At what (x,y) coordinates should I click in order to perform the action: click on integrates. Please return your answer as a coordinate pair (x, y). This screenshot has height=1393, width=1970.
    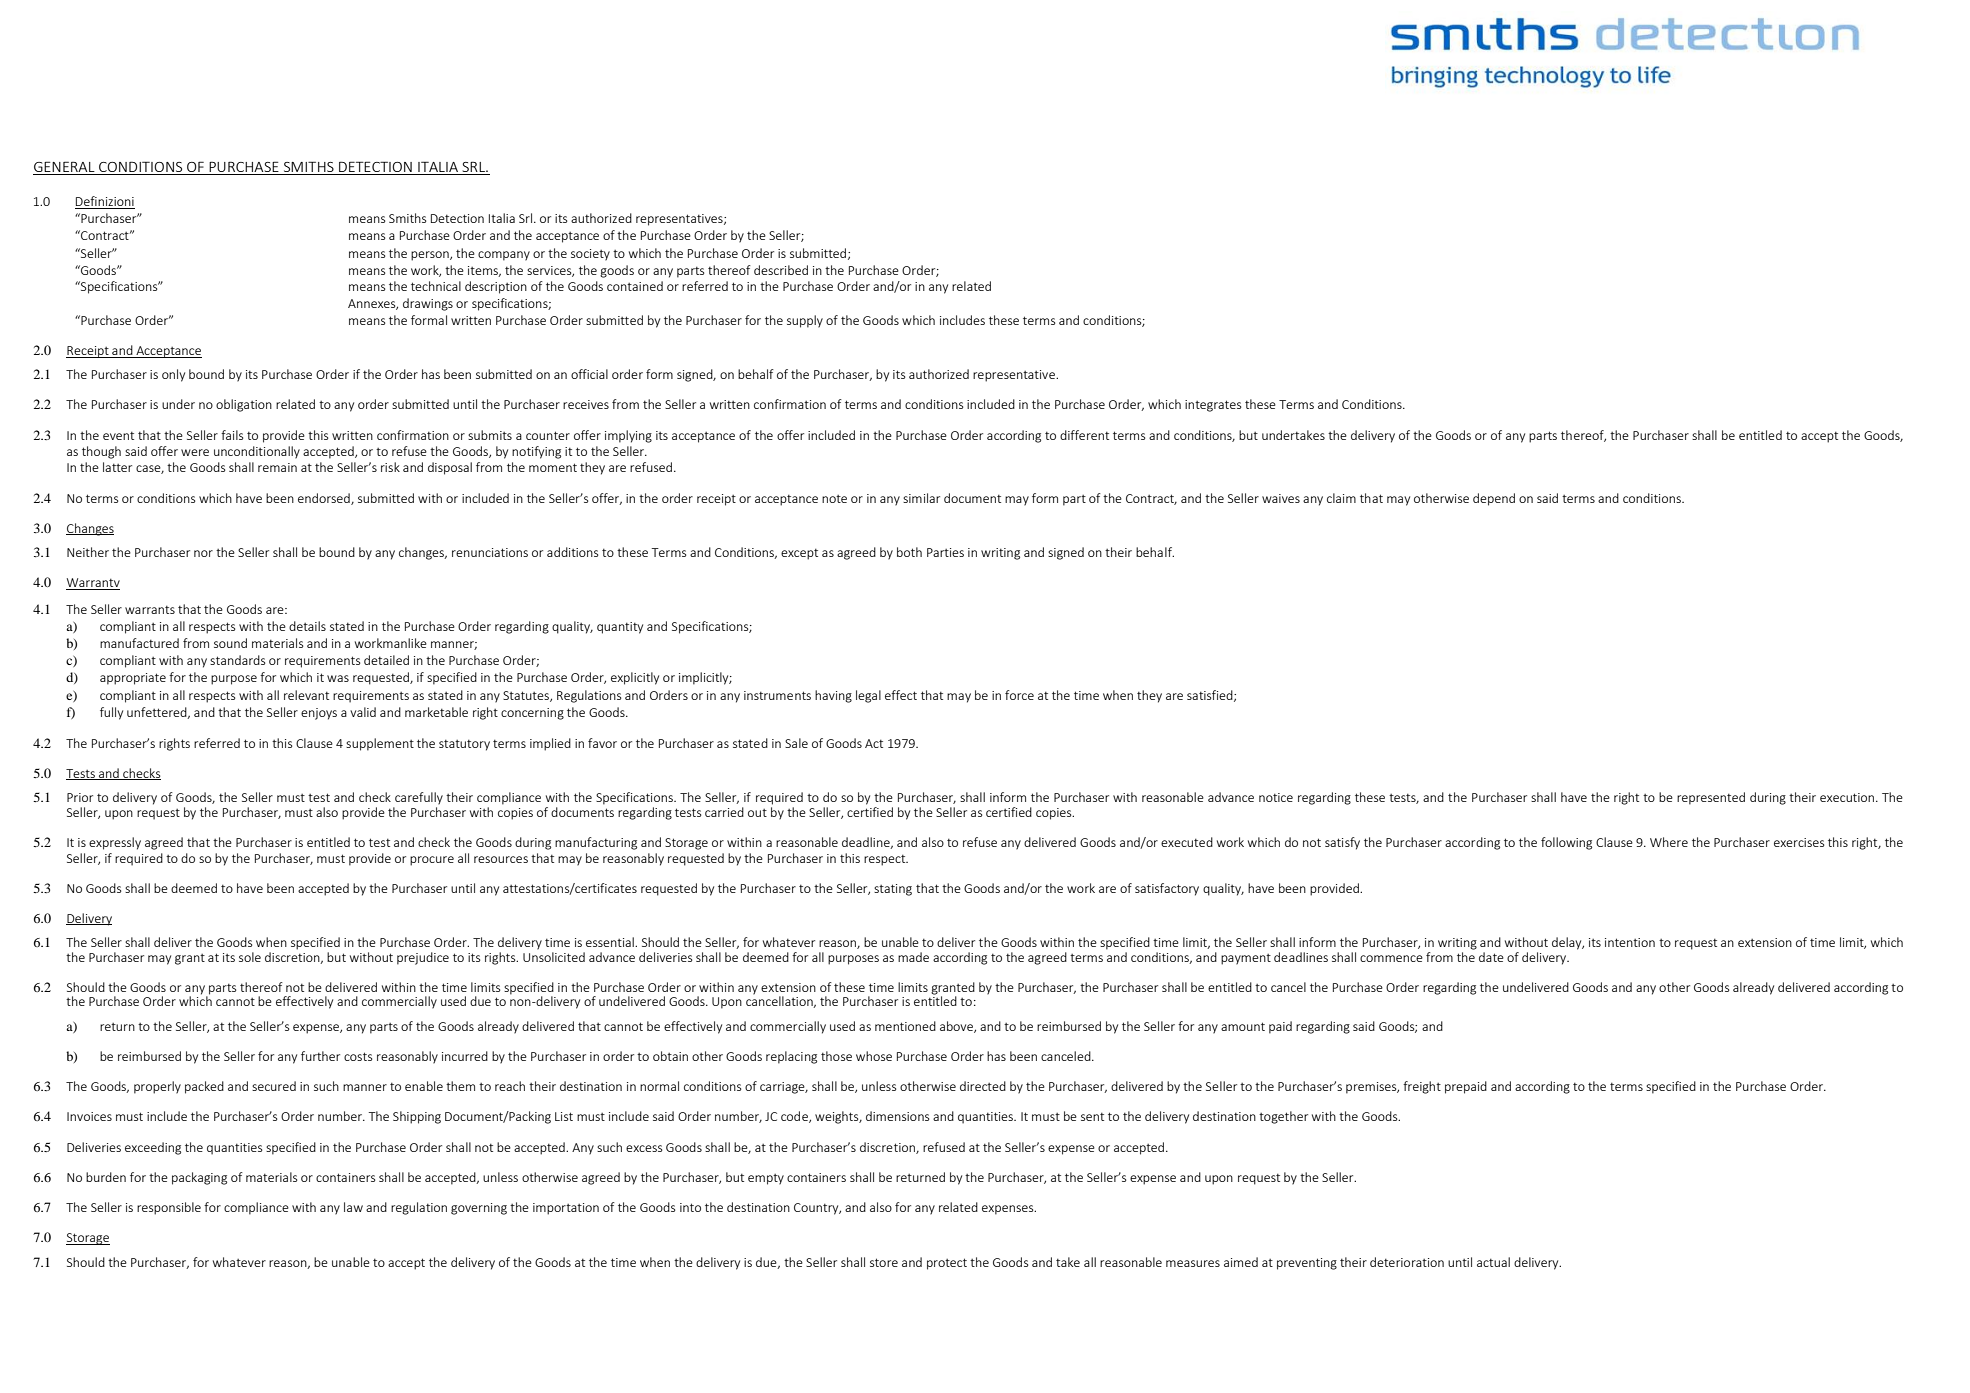
    Looking at the image, I should click on (1213, 406).
